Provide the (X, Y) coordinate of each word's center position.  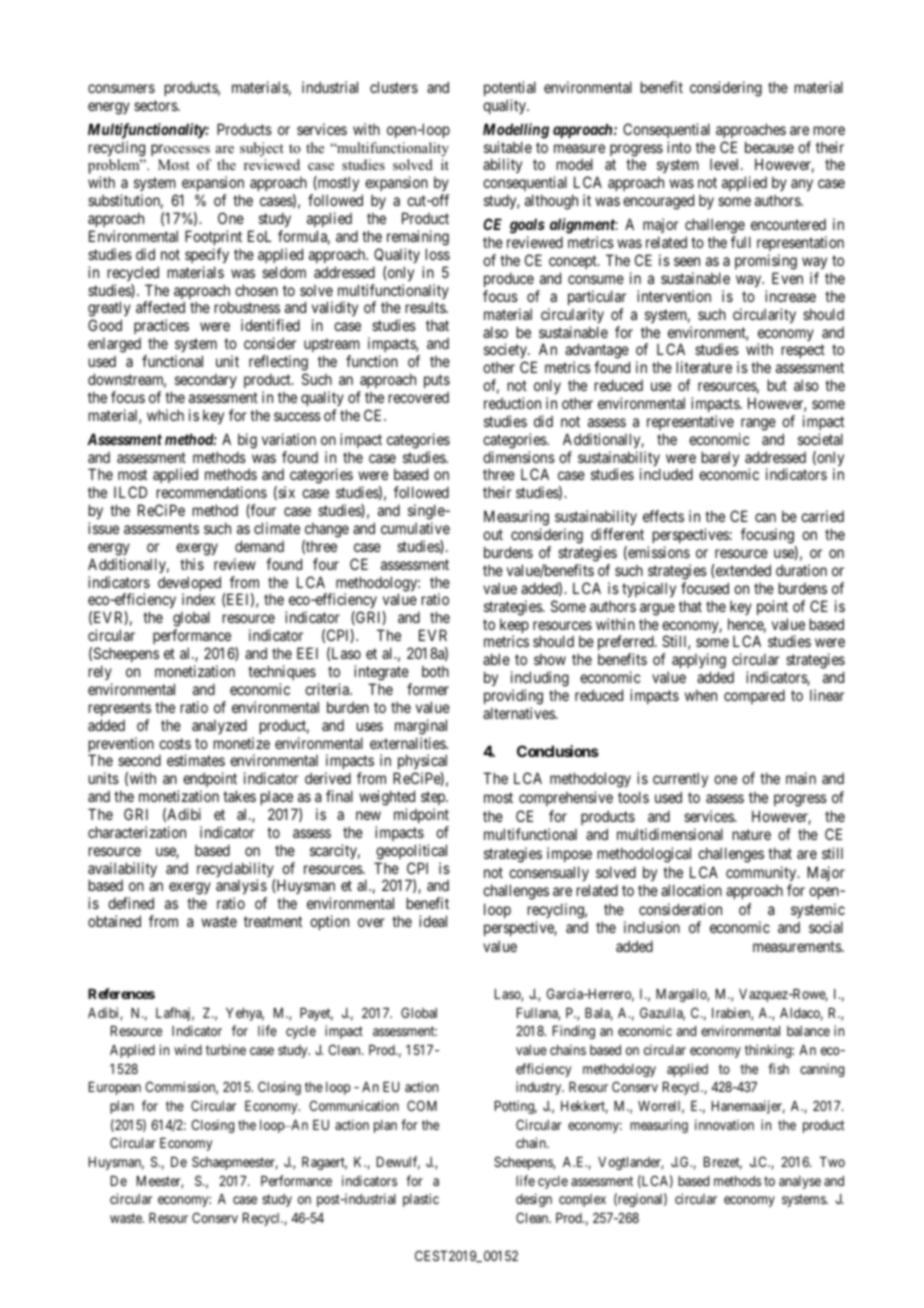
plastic (421, 1200)
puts (437, 381)
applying (699, 662)
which (165, 415)
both (435, 671)
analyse (800, 1182)
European (115, 1088)
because (769, 147)
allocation (691, 890)
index (198, 599)
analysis (241, 888)
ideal (433, 921)
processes (180, 150)
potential (510, 88)
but (777, 385)
